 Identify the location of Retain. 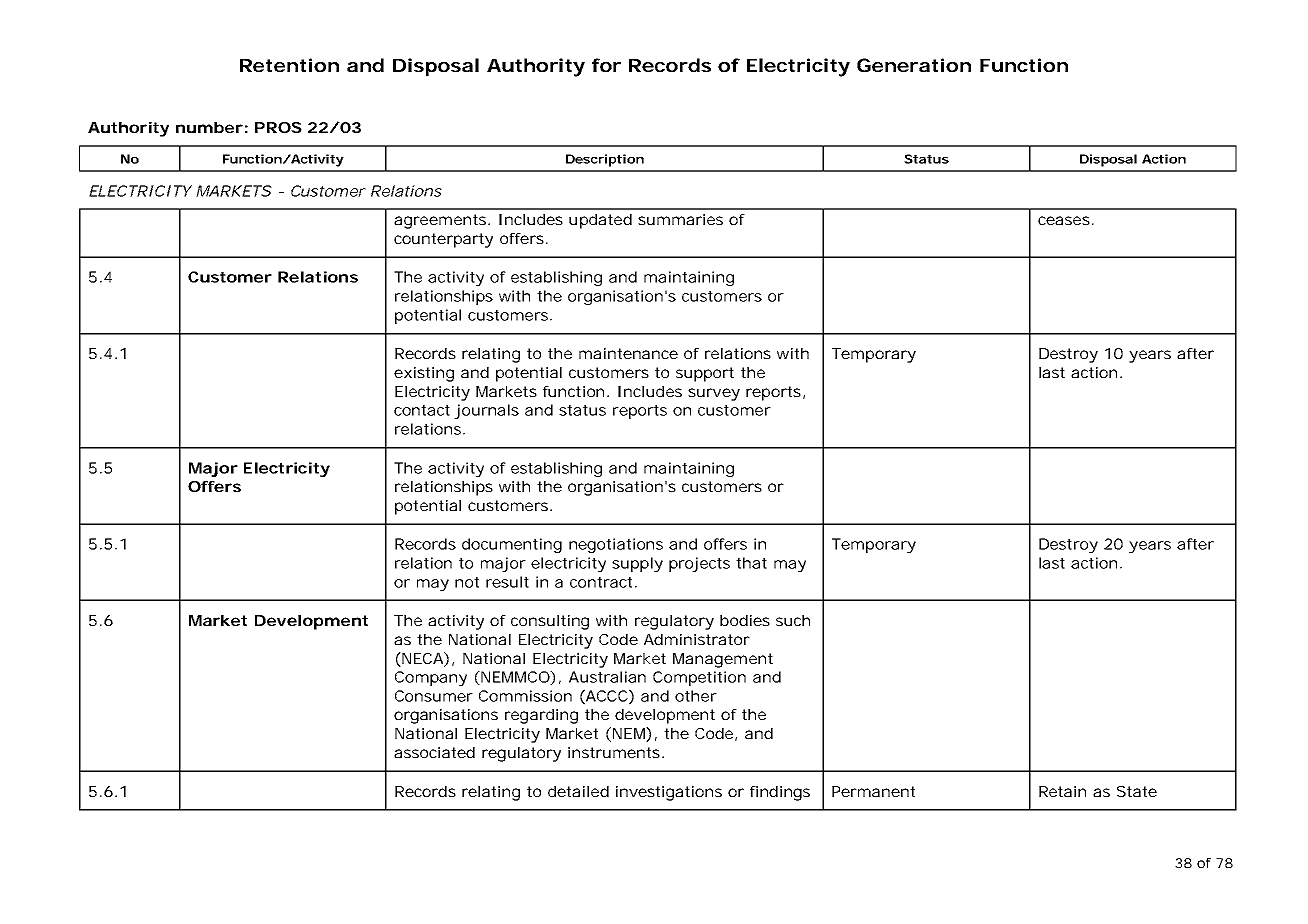
(1062, 791).
